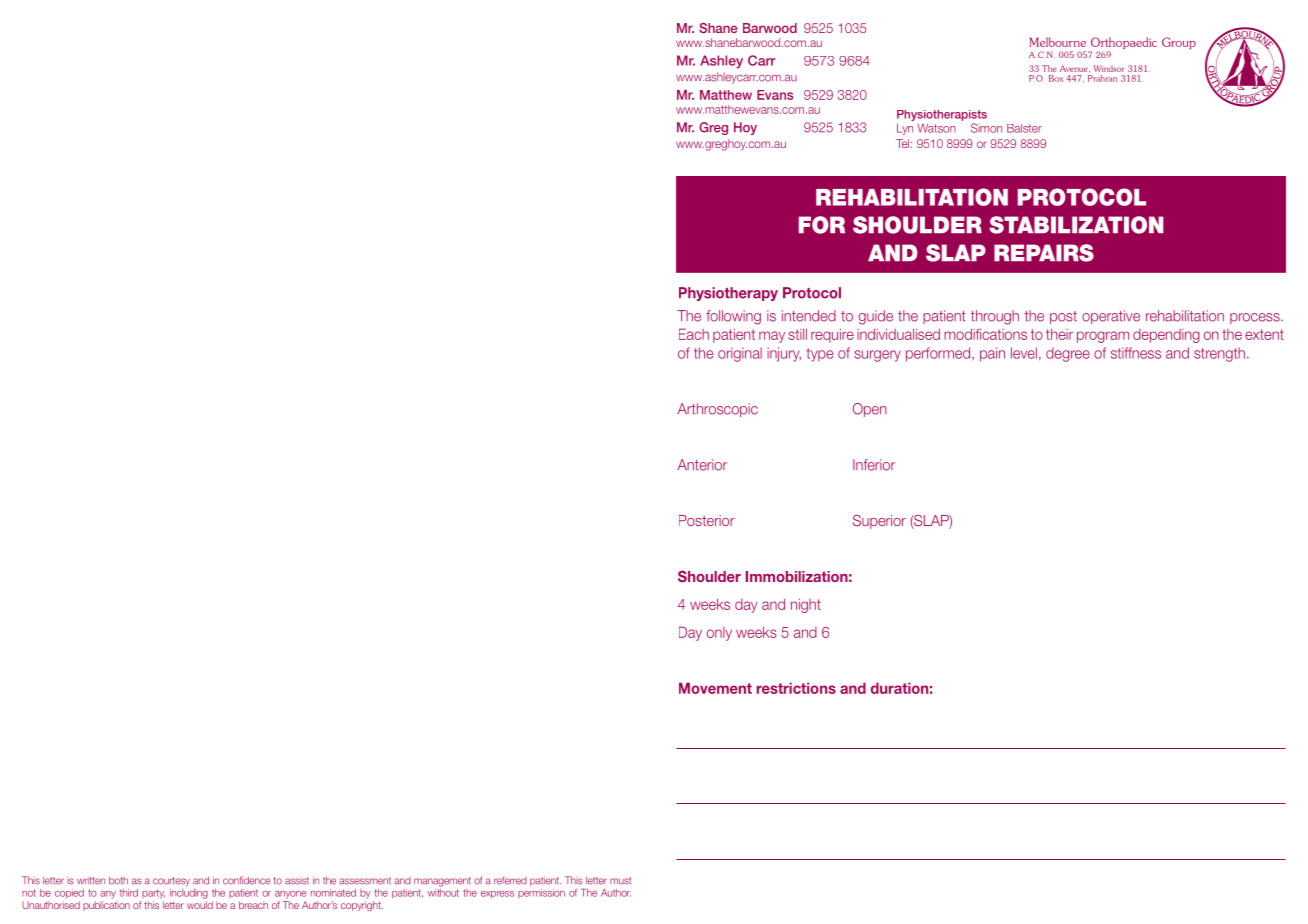 Image resolution: width=1308 pixels, height=924 pixels. What do you see at coordinates (905, 129) in the screenshot?
I see `Lyn` at bounding box center [905, 129].
